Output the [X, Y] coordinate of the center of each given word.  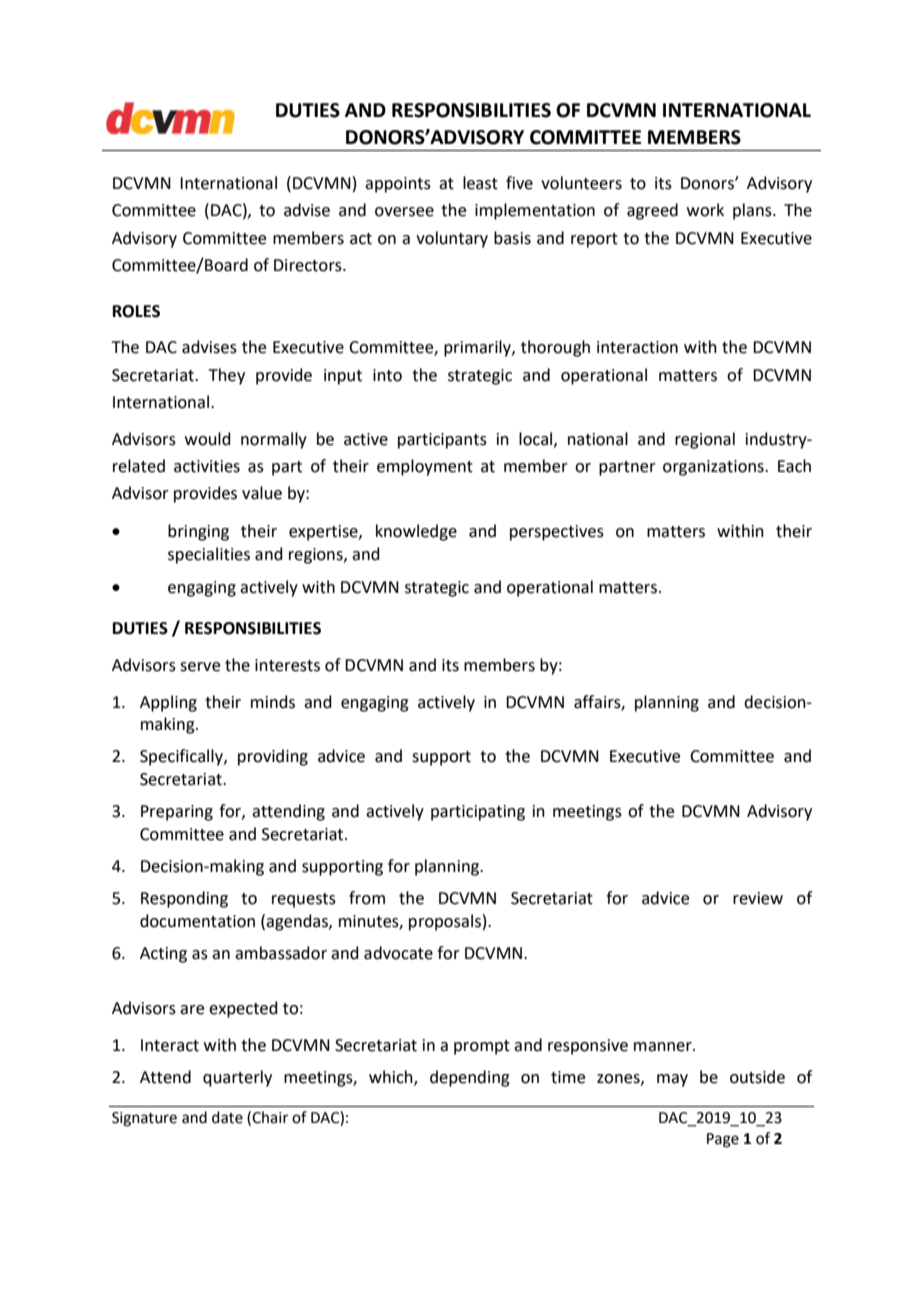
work [705, 210]
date [227, 1117]
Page [723, 1140]
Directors [309, 265]
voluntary [452, 239]
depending [470, 1078]
